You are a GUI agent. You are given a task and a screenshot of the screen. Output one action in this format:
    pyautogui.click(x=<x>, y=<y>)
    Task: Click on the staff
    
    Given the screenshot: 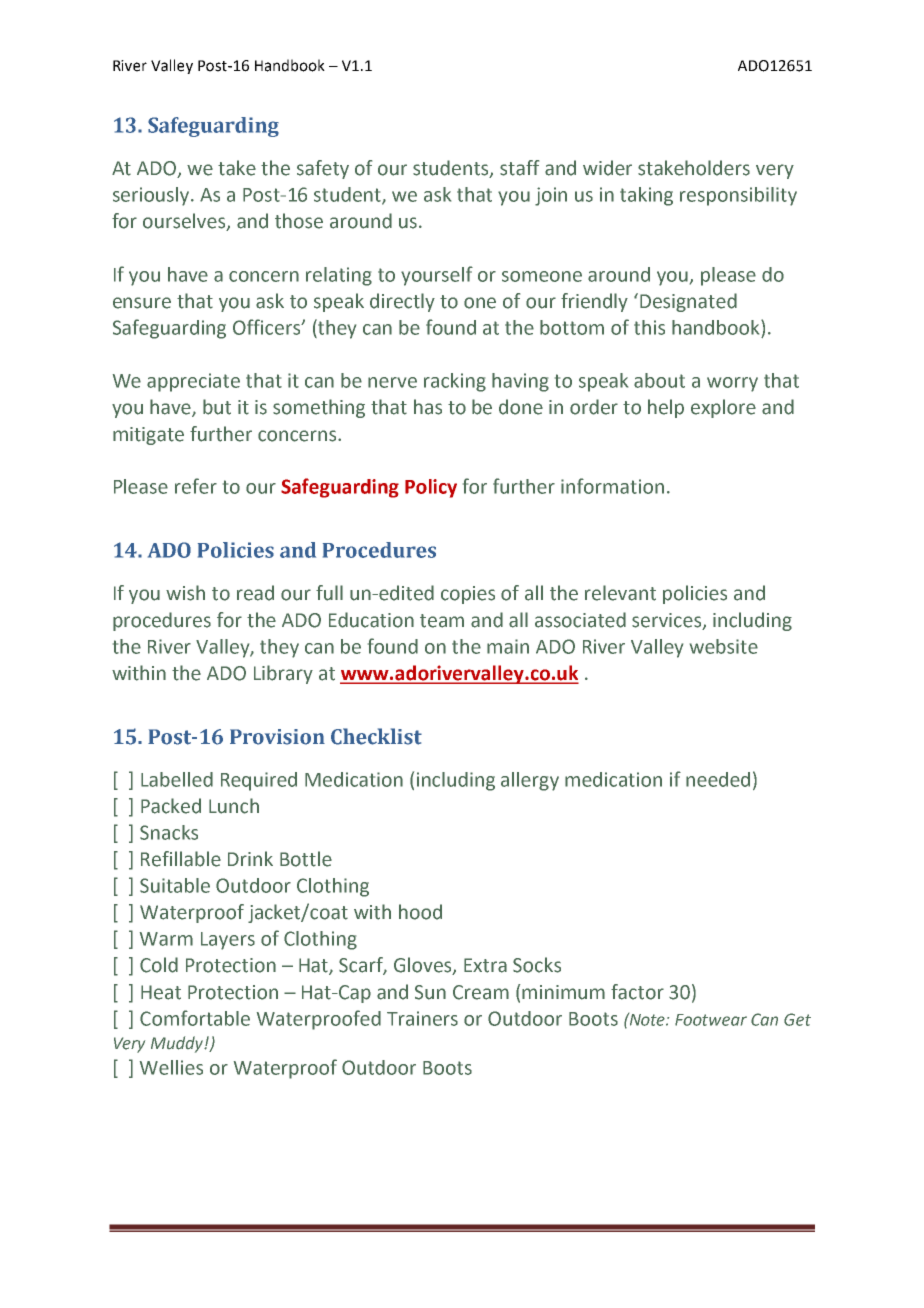 What is the action you would take?
    pyautogui.click(x=519, y=168)
